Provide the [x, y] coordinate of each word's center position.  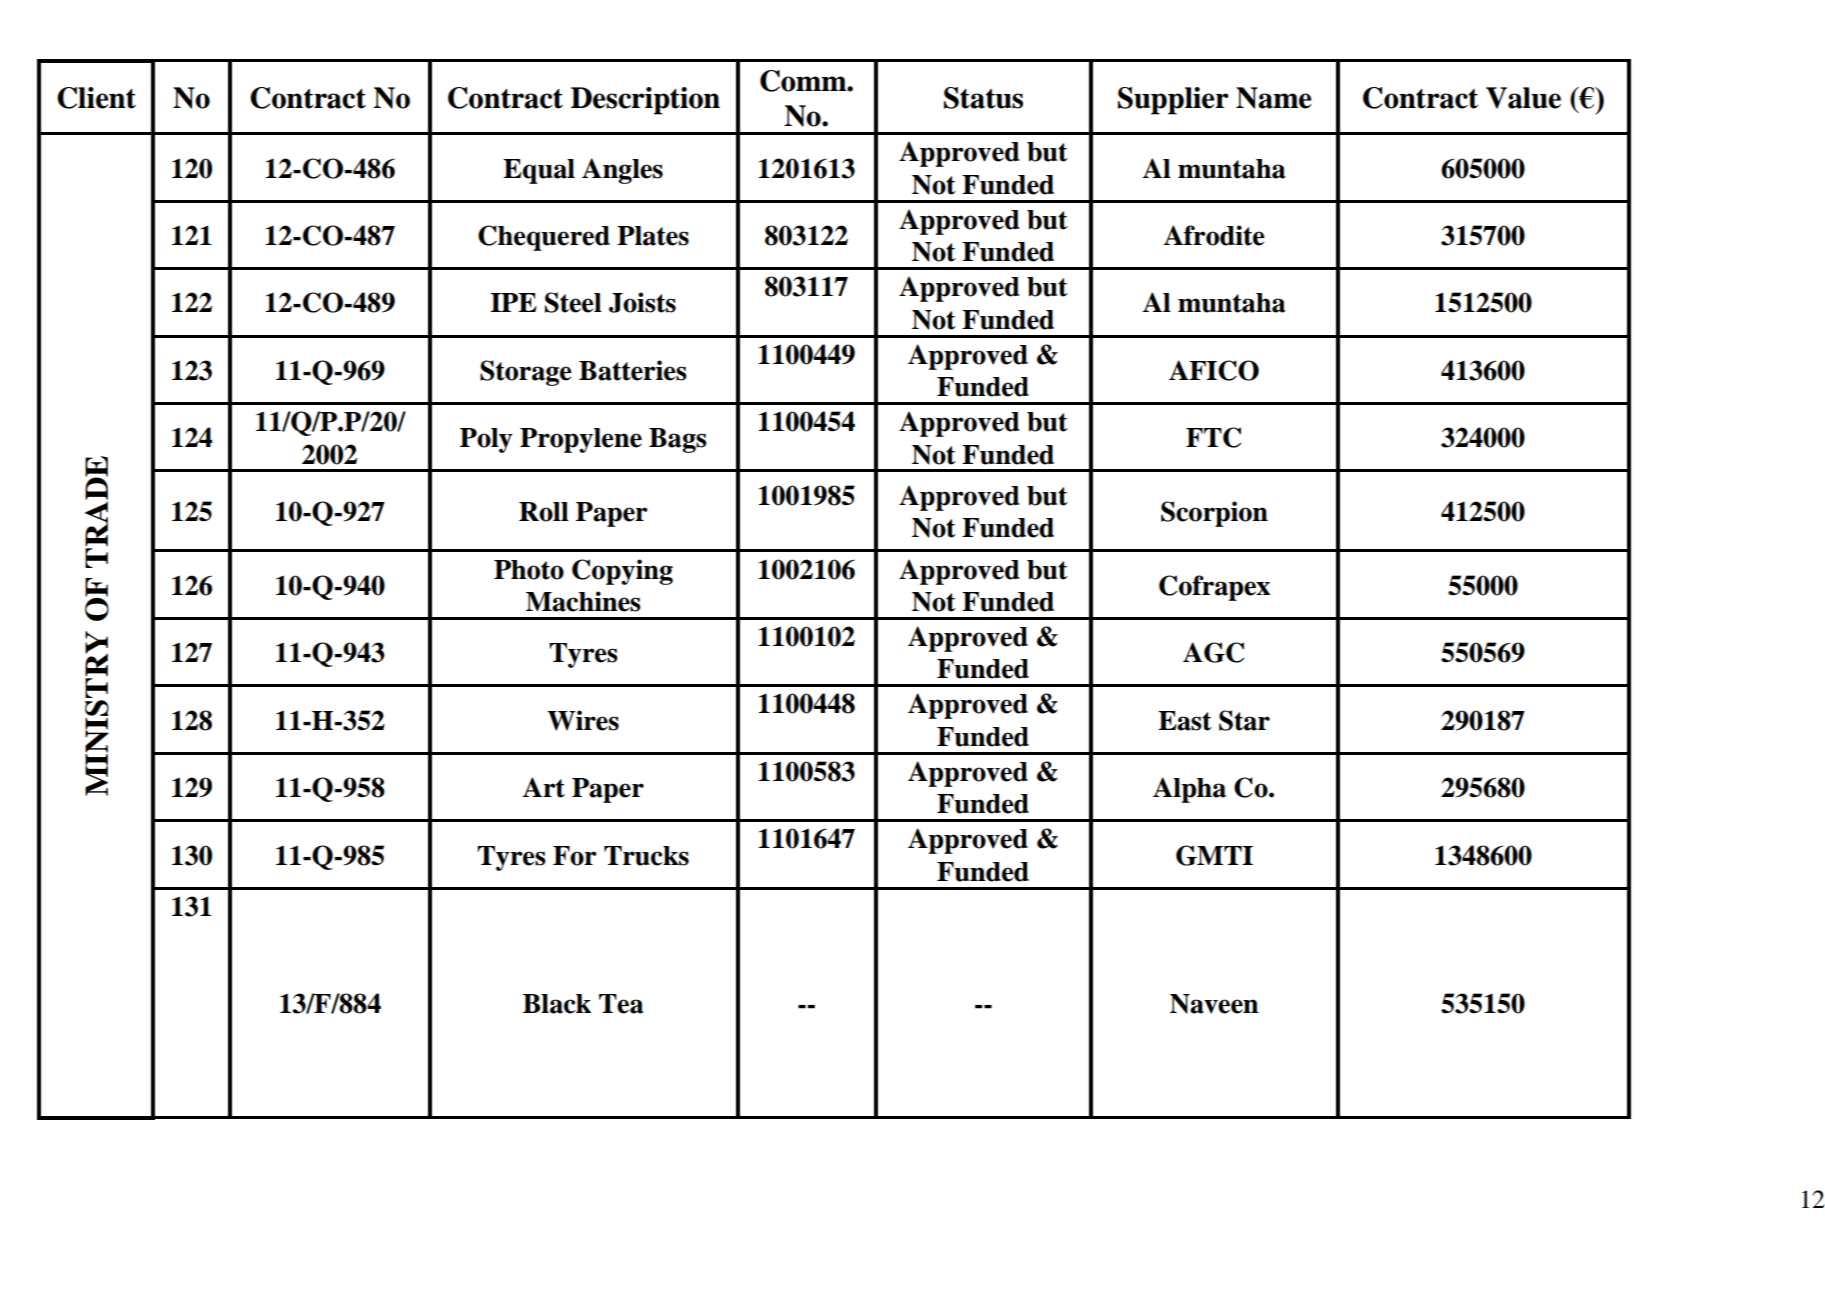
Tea [621, 1004]
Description [645, 101]
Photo [529, 570]
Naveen [1214, 1004]
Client [96, 98]
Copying [622, 572]
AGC [1213, 652]
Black [557, 1004]
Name [1274, 98]
